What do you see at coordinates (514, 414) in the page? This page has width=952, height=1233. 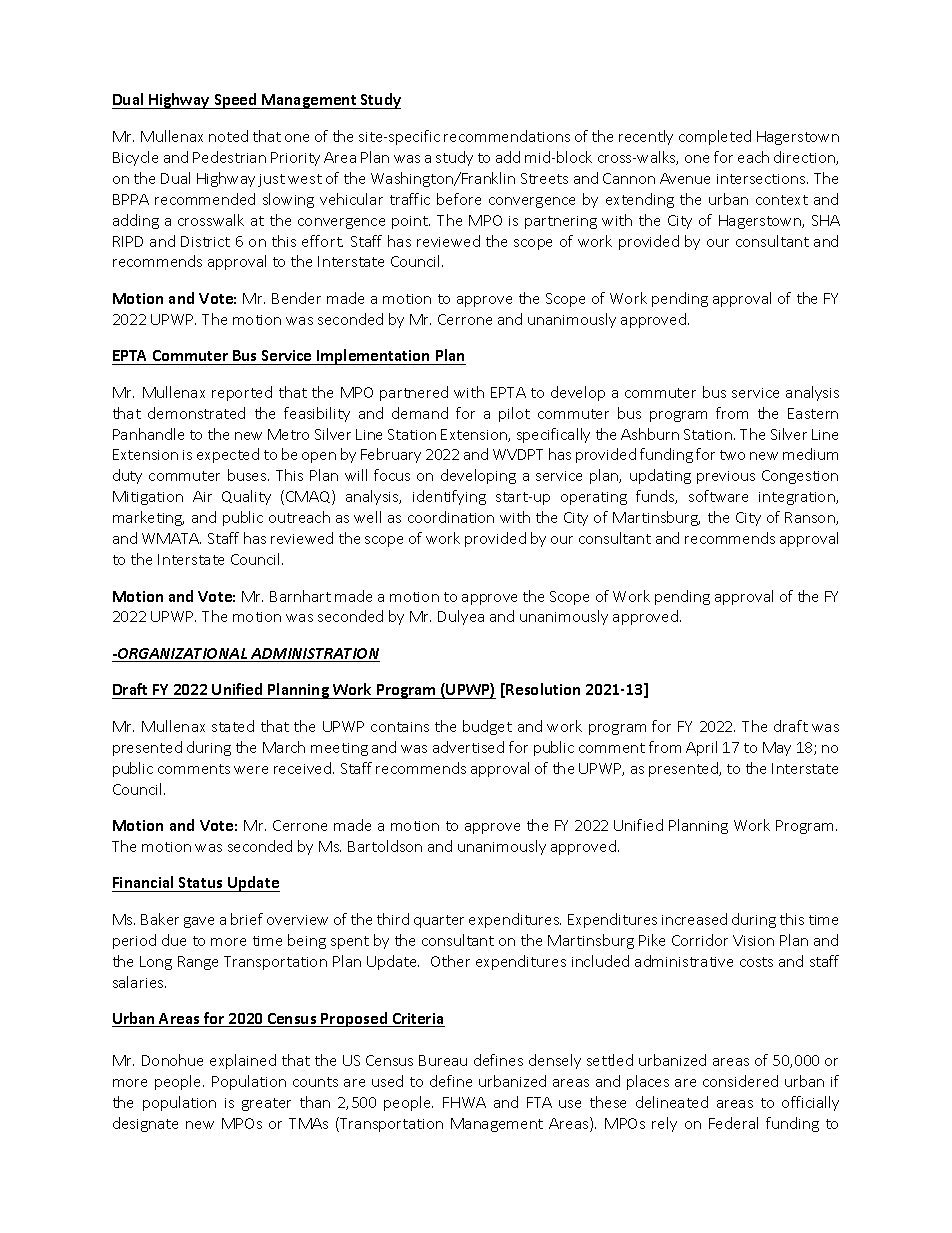 I see `pilot` at bounding box center [514, 414].
